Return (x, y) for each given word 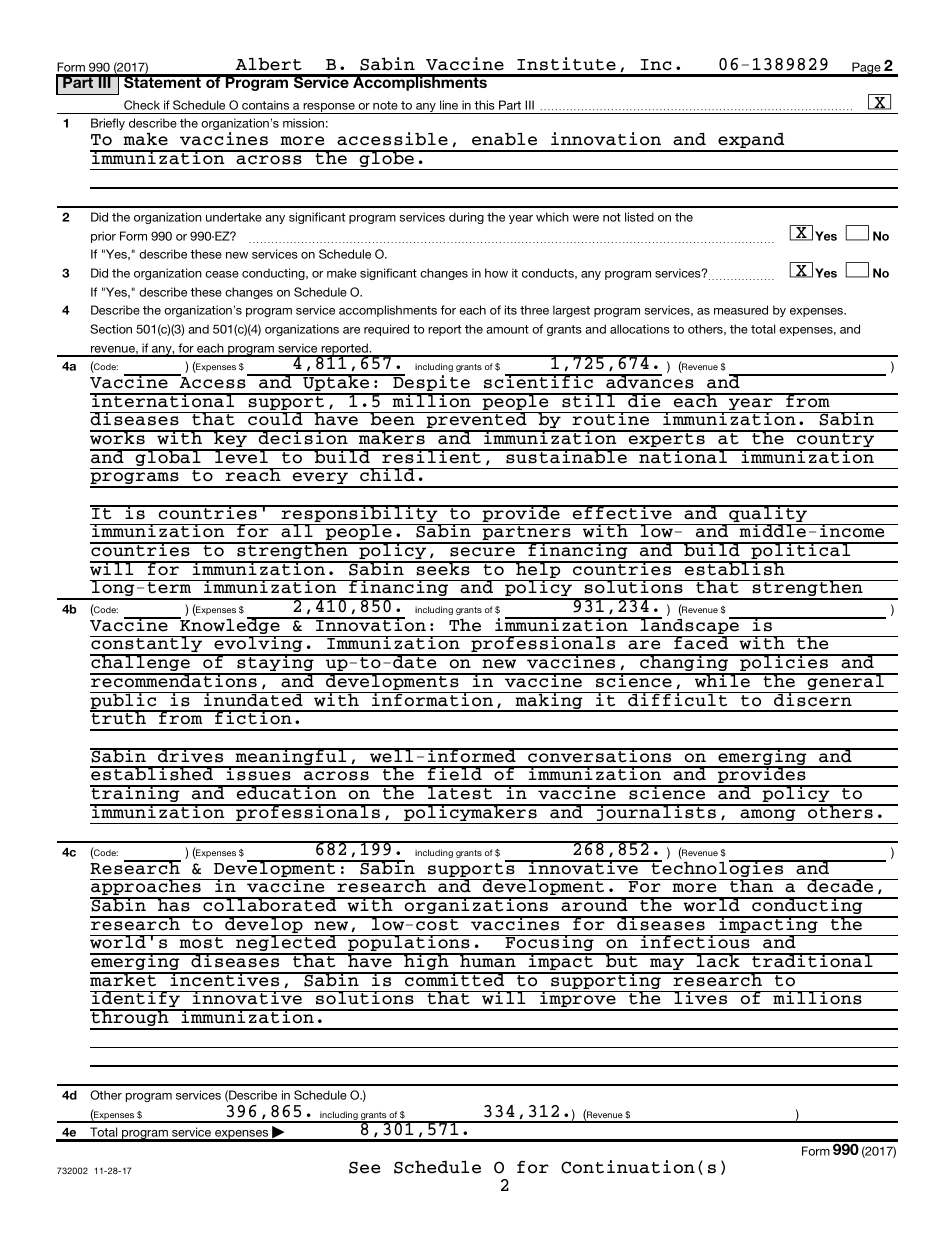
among (768, 816)
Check (142, 105)
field (455, 773)
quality (768, 515)
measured (741, 310)
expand (751, 142)
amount (507, 329)
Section (111, 329)
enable (504, 139)
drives (191, 755)
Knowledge (230, 627)
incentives (225, 979)
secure (482, 552)
